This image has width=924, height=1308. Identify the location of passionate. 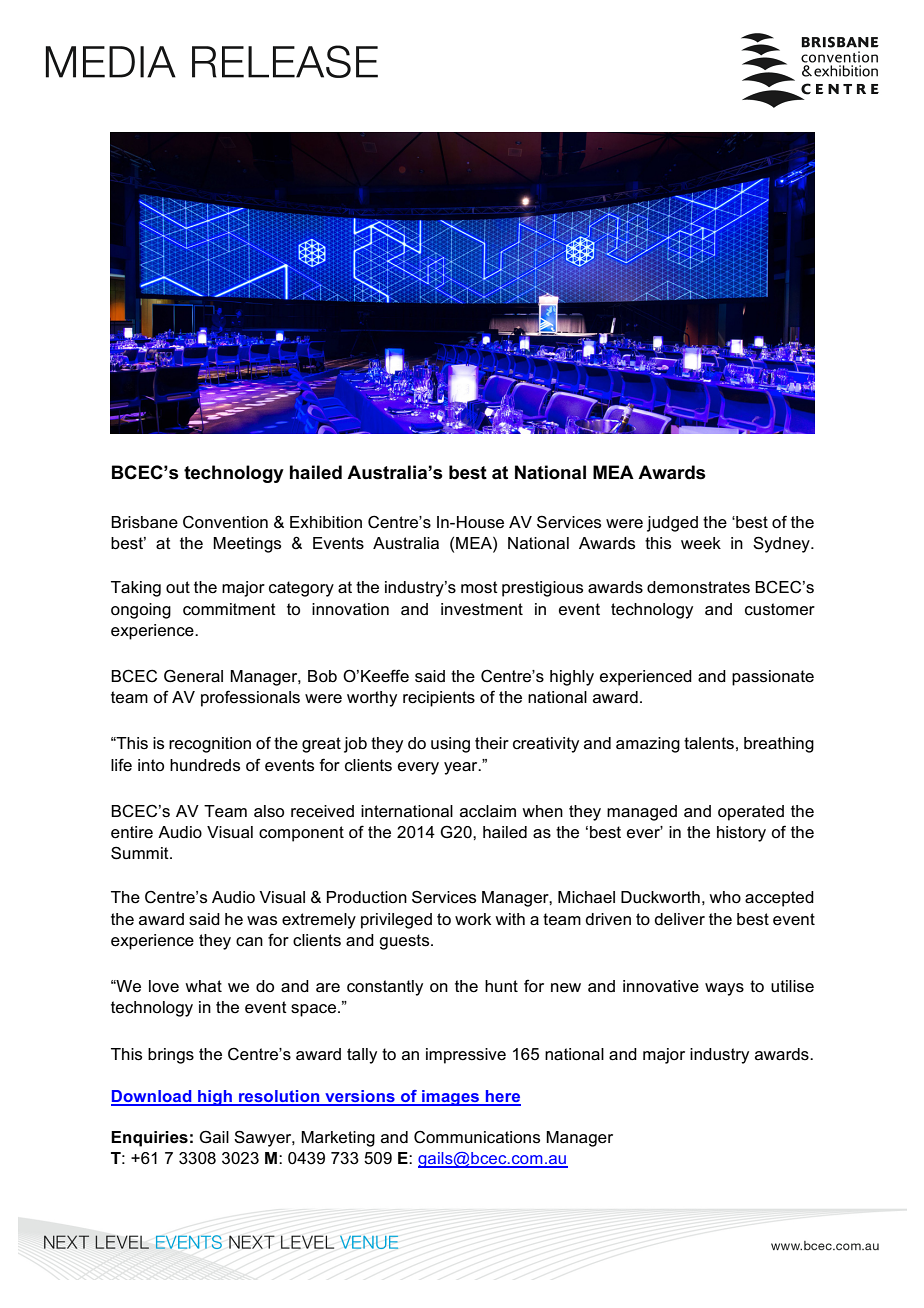
(773, 678).
